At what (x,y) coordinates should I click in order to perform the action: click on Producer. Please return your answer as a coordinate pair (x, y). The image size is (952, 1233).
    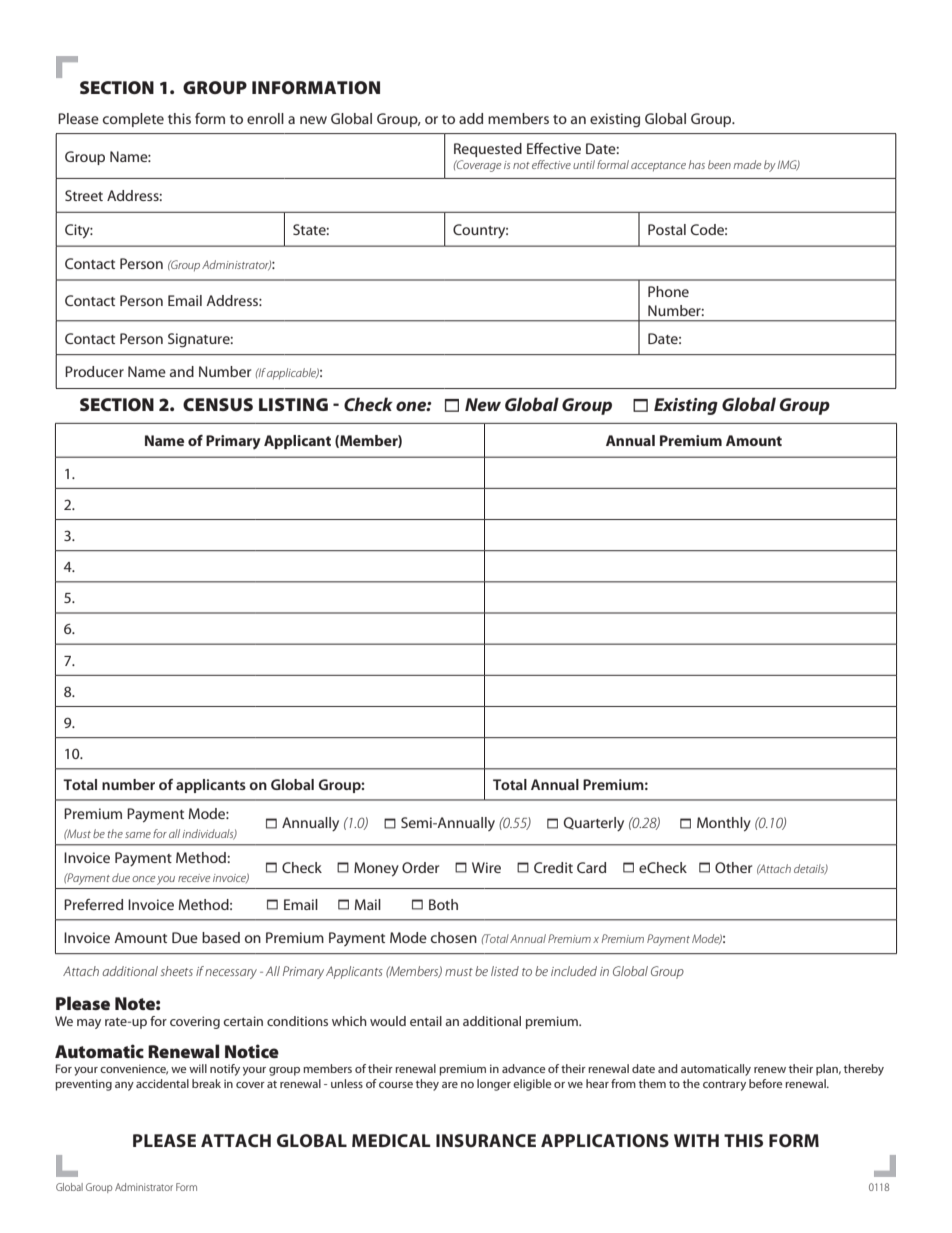
    Looking at the image, I should click on (94, 371).
